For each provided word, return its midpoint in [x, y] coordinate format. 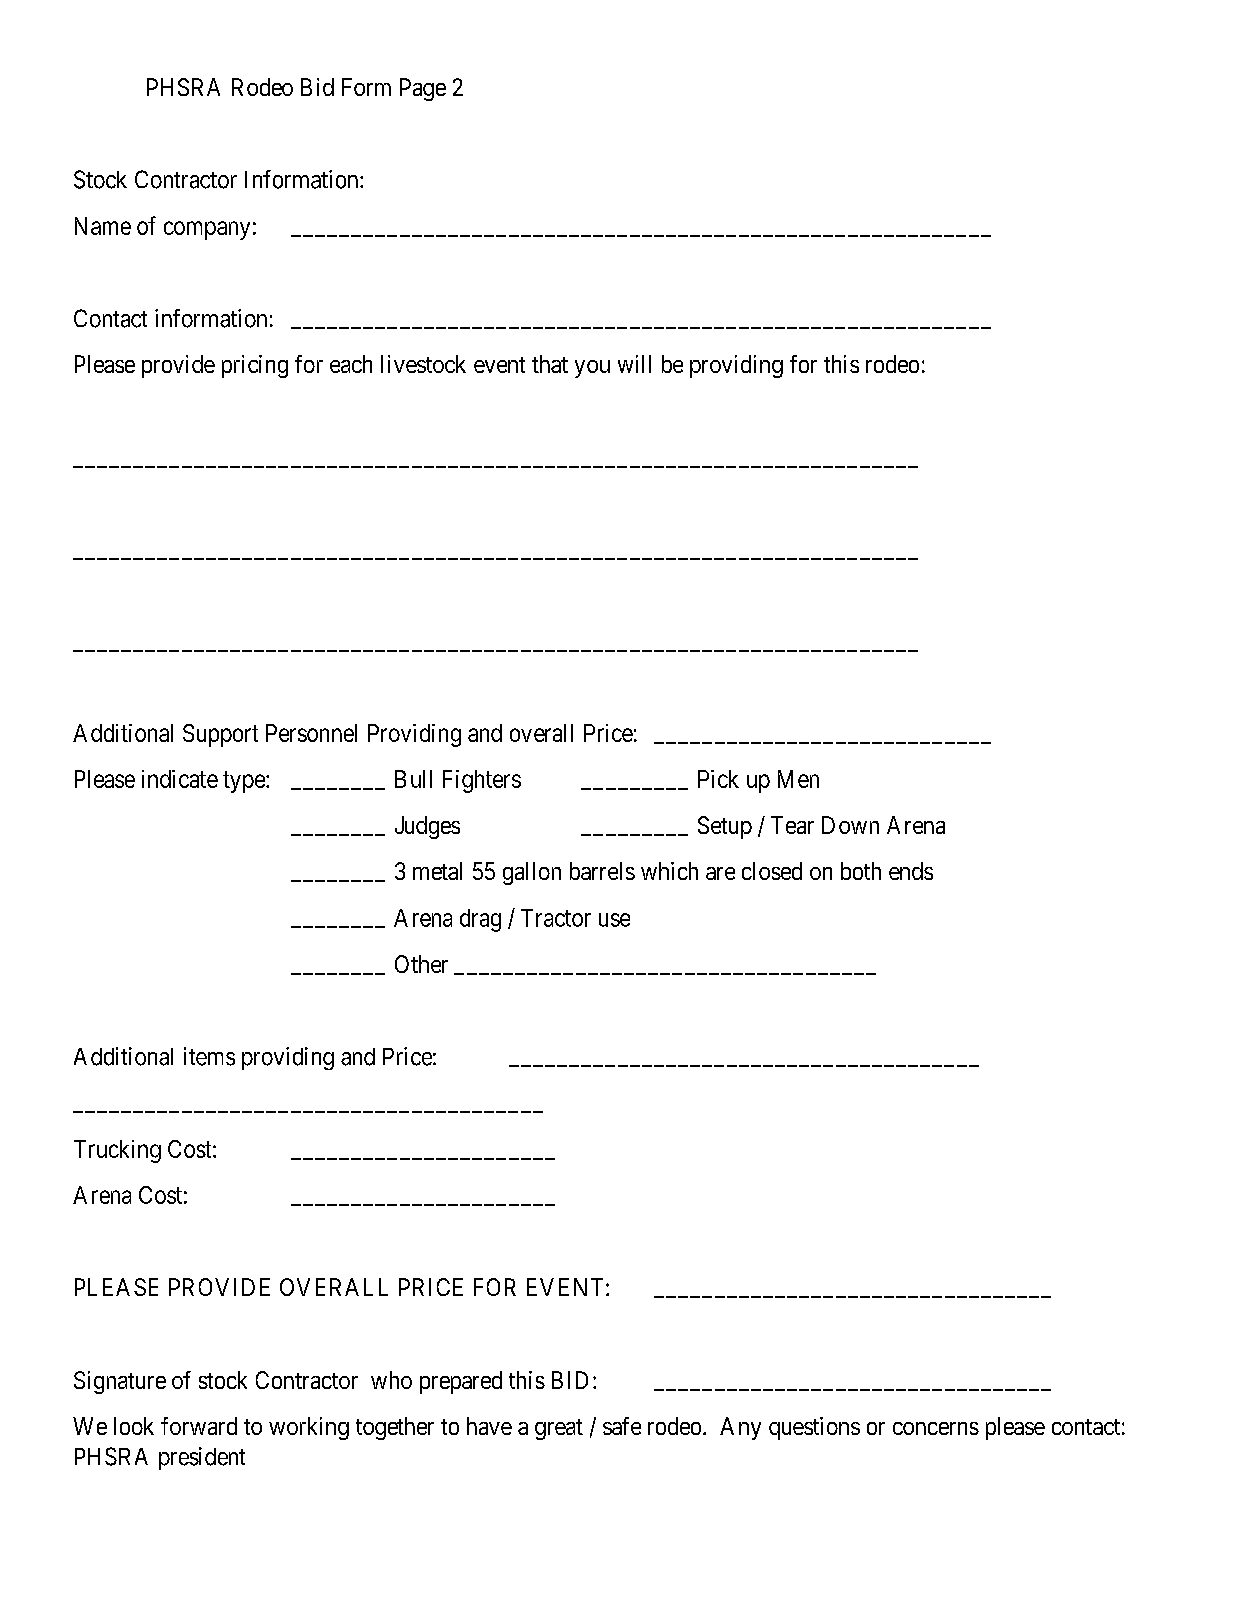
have [489, 1426]
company [207, 230]
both [861, 871]
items [209, 1056]
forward [199, 1426]
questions [814, 1428]
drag [480, 920]
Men [798, 779]
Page [423, 89]
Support [220, 735]
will [634, 364]
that [550, 364]
